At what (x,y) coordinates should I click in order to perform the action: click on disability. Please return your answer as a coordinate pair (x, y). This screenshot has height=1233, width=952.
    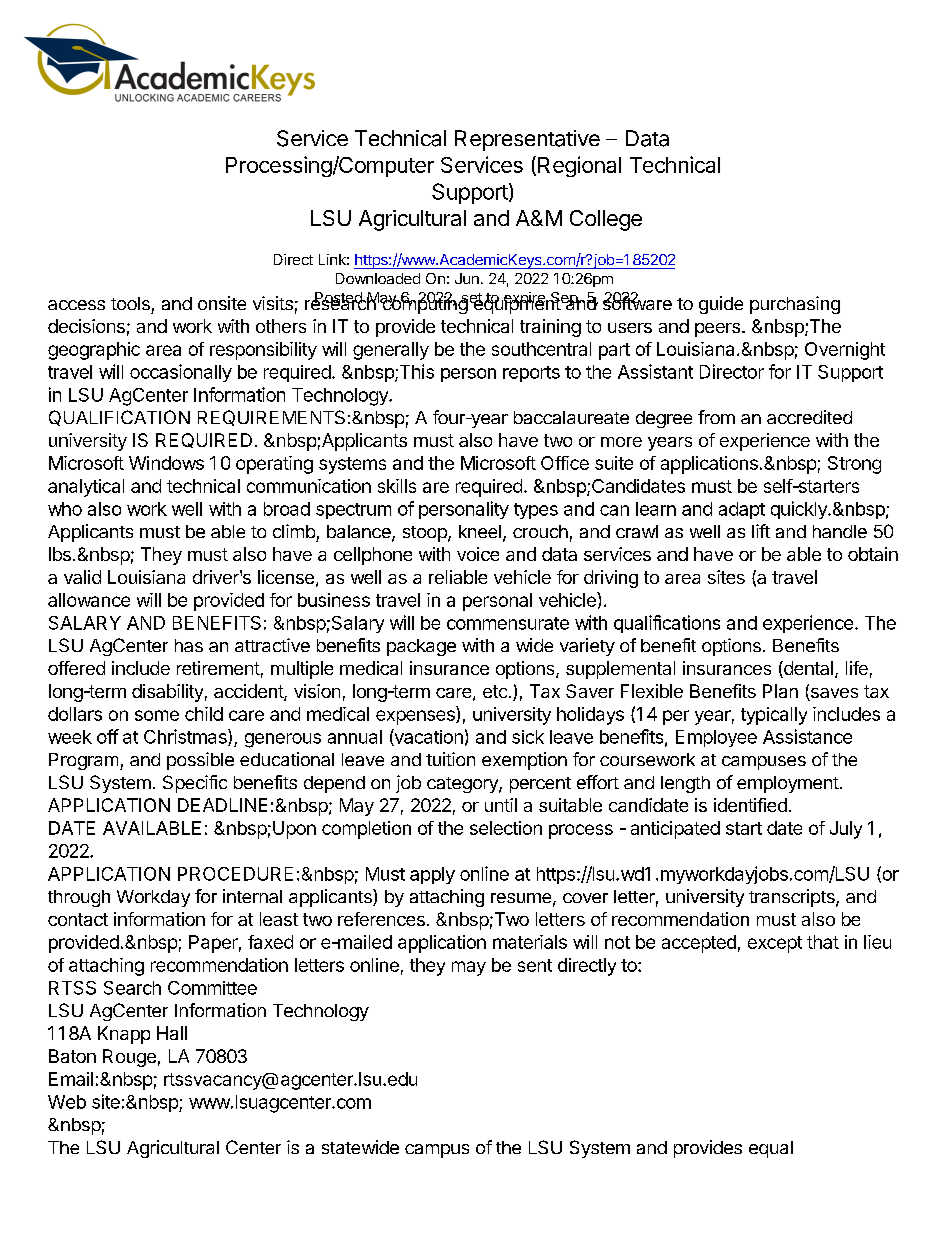
    Looking at the image, I should click on (167, 693).
